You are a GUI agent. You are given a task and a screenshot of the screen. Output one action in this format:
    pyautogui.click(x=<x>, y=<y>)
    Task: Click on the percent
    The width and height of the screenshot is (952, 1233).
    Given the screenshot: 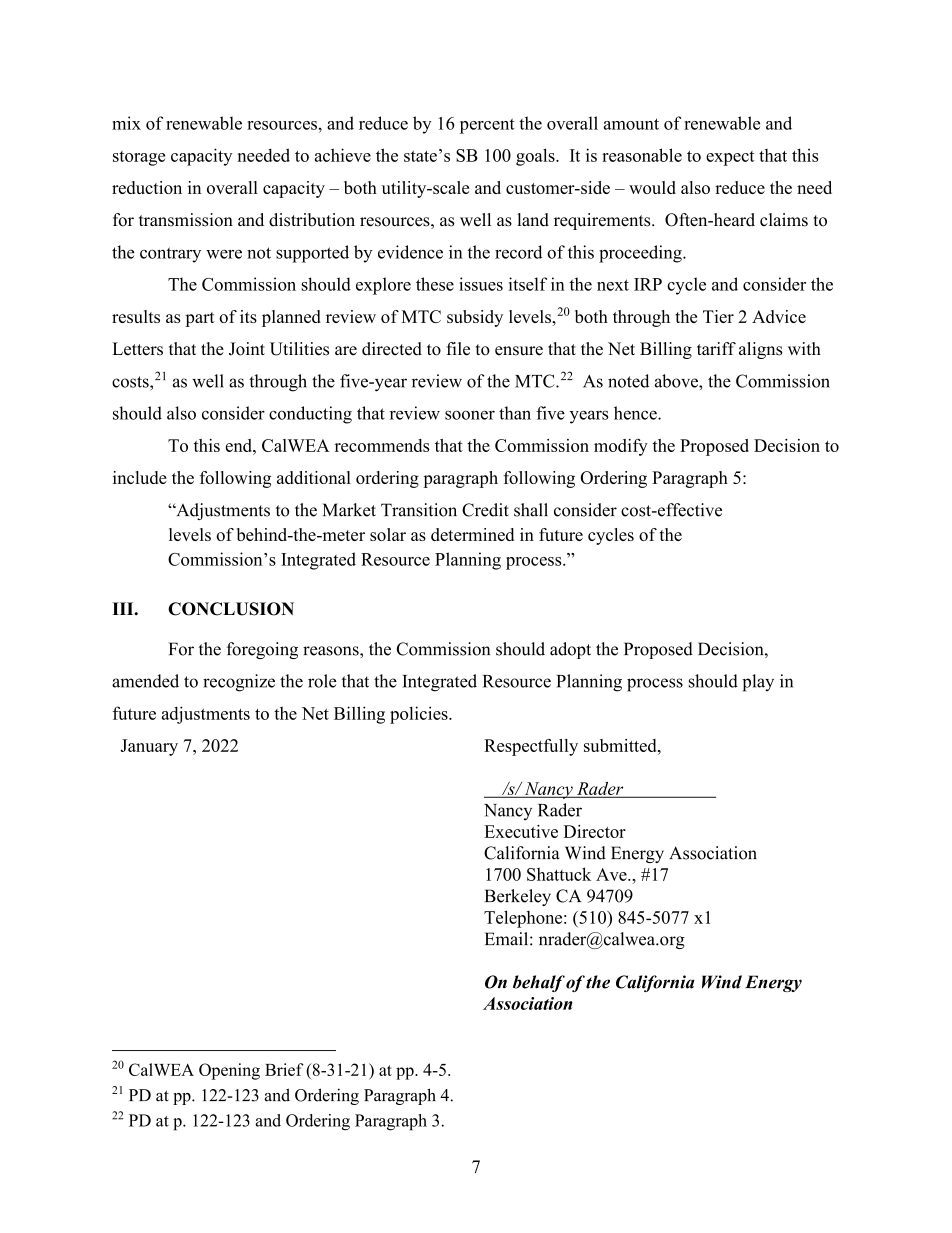 What is the action you would take?
    pyautogui.click(x=487, y=126)
